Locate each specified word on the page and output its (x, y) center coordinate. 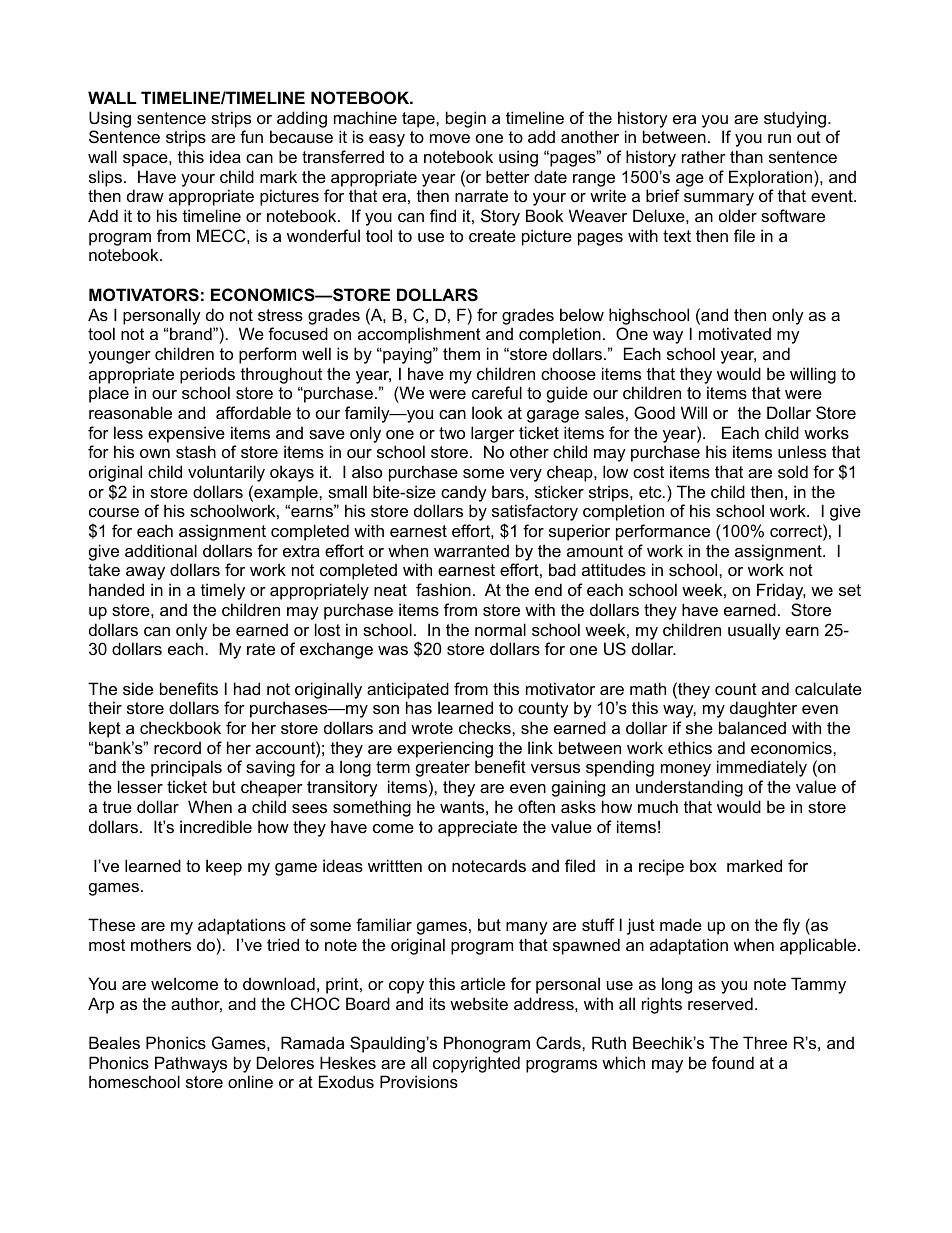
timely (223, 591)
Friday (781, 591)
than (746, 156)
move (450, 138)
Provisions (419, 1081)
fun (251, 136)
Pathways (191, 1064)
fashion (443, 589)
